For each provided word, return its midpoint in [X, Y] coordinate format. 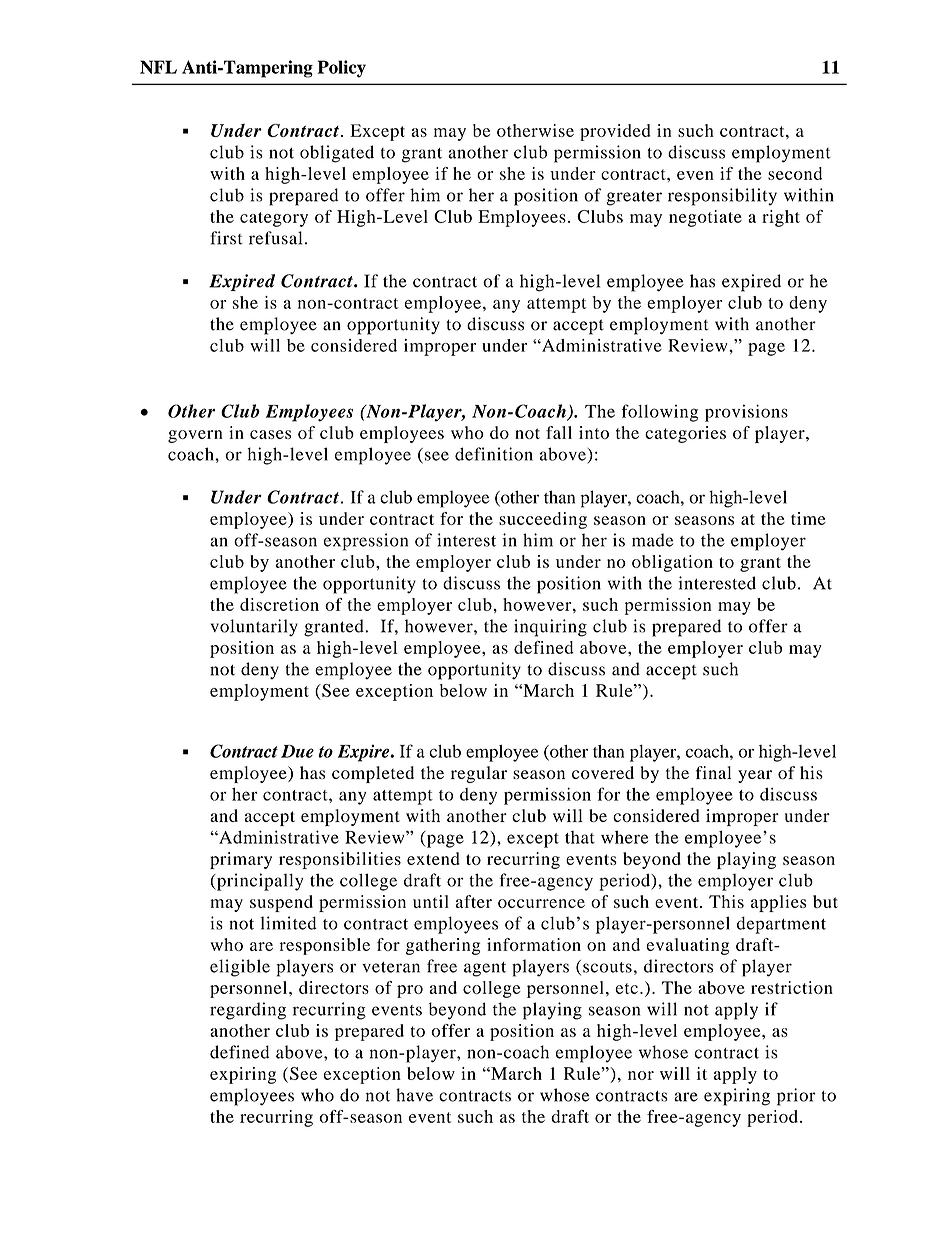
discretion [279, 604]
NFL [158, 67]
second [795, 173]
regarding [248, 1011]
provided [615, 132]
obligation [672, 563]
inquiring [550, 628]
